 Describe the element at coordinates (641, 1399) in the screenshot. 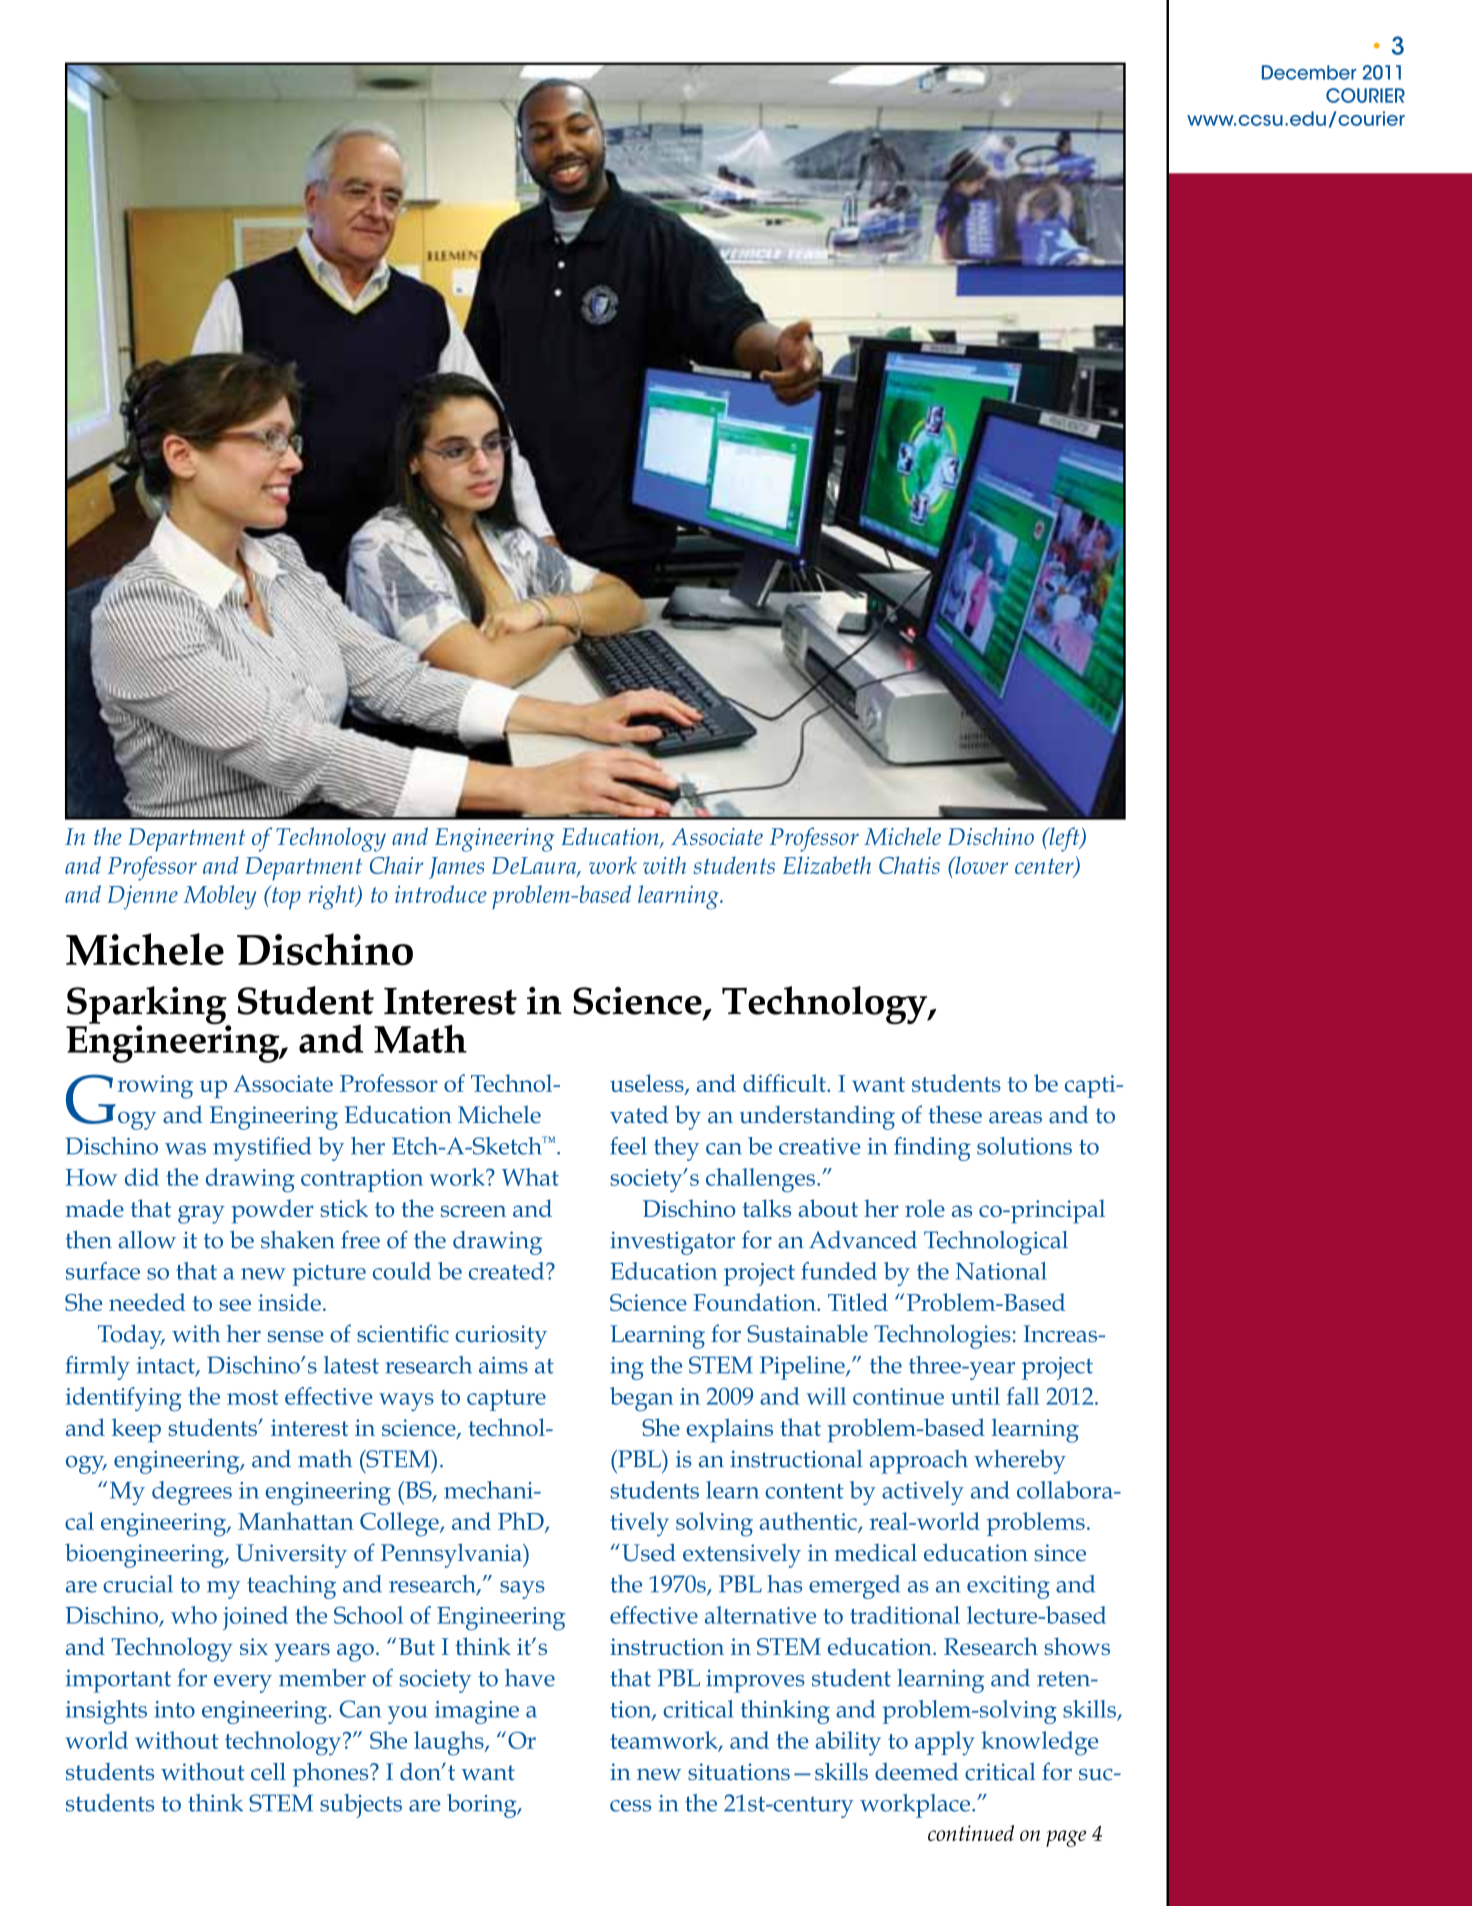

I see `began` at that location.
